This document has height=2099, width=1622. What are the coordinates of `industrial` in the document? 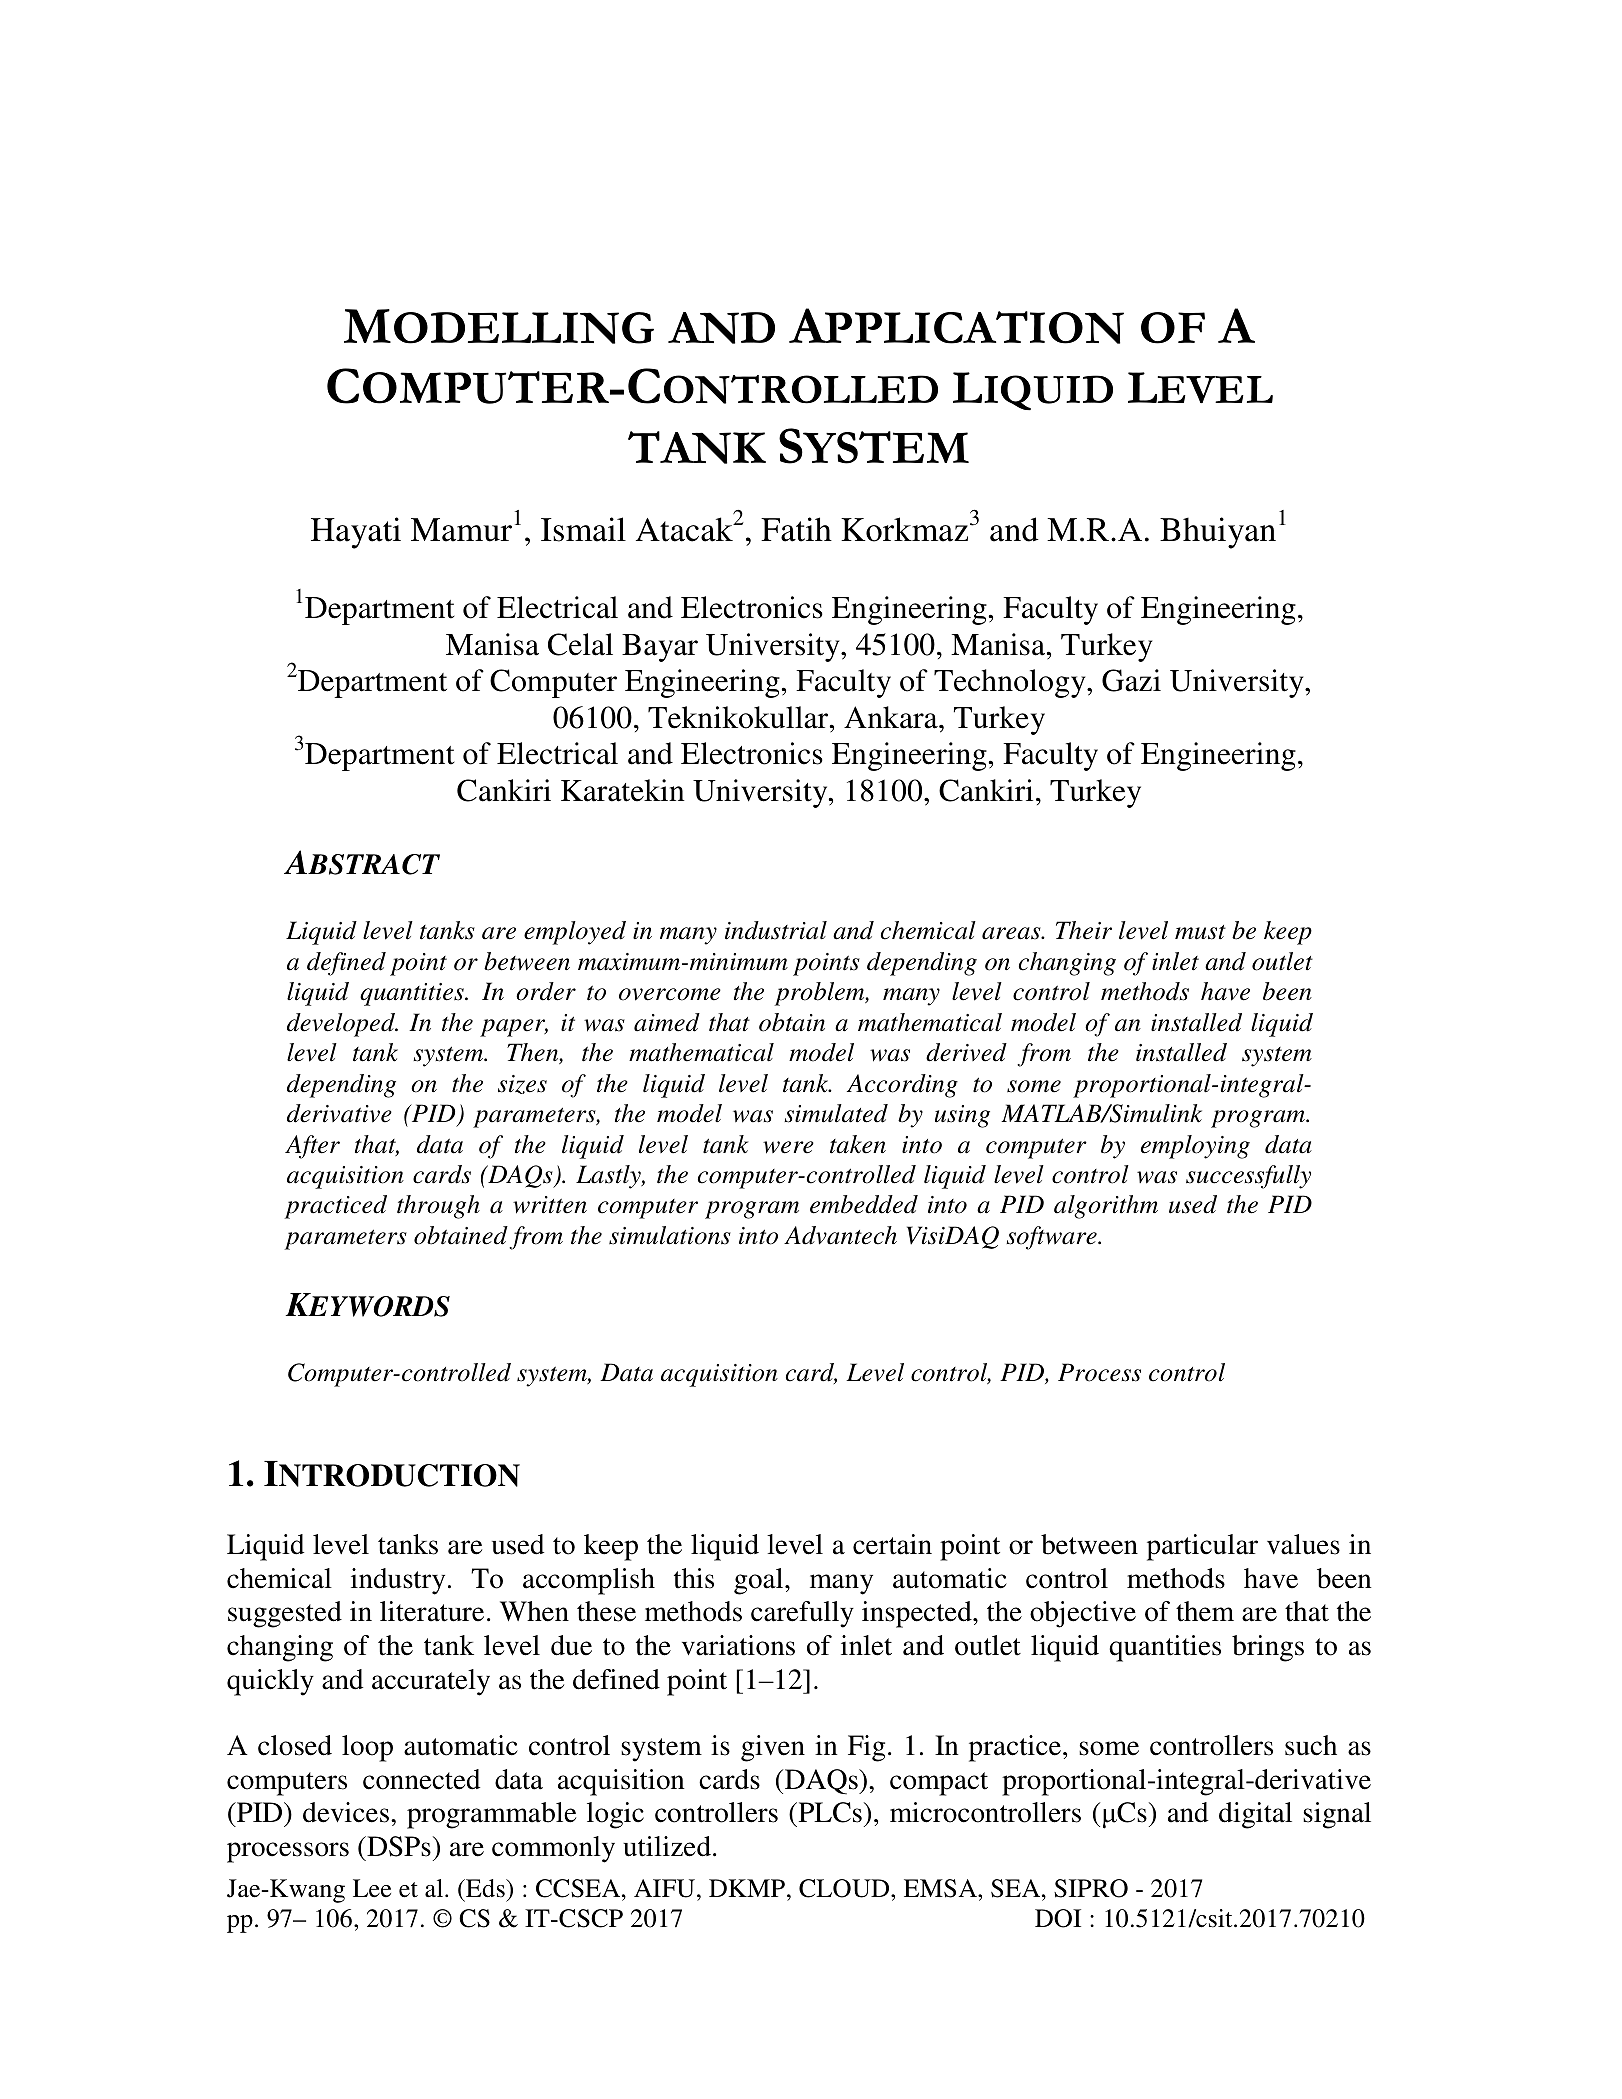 It's located at (776, 930).
